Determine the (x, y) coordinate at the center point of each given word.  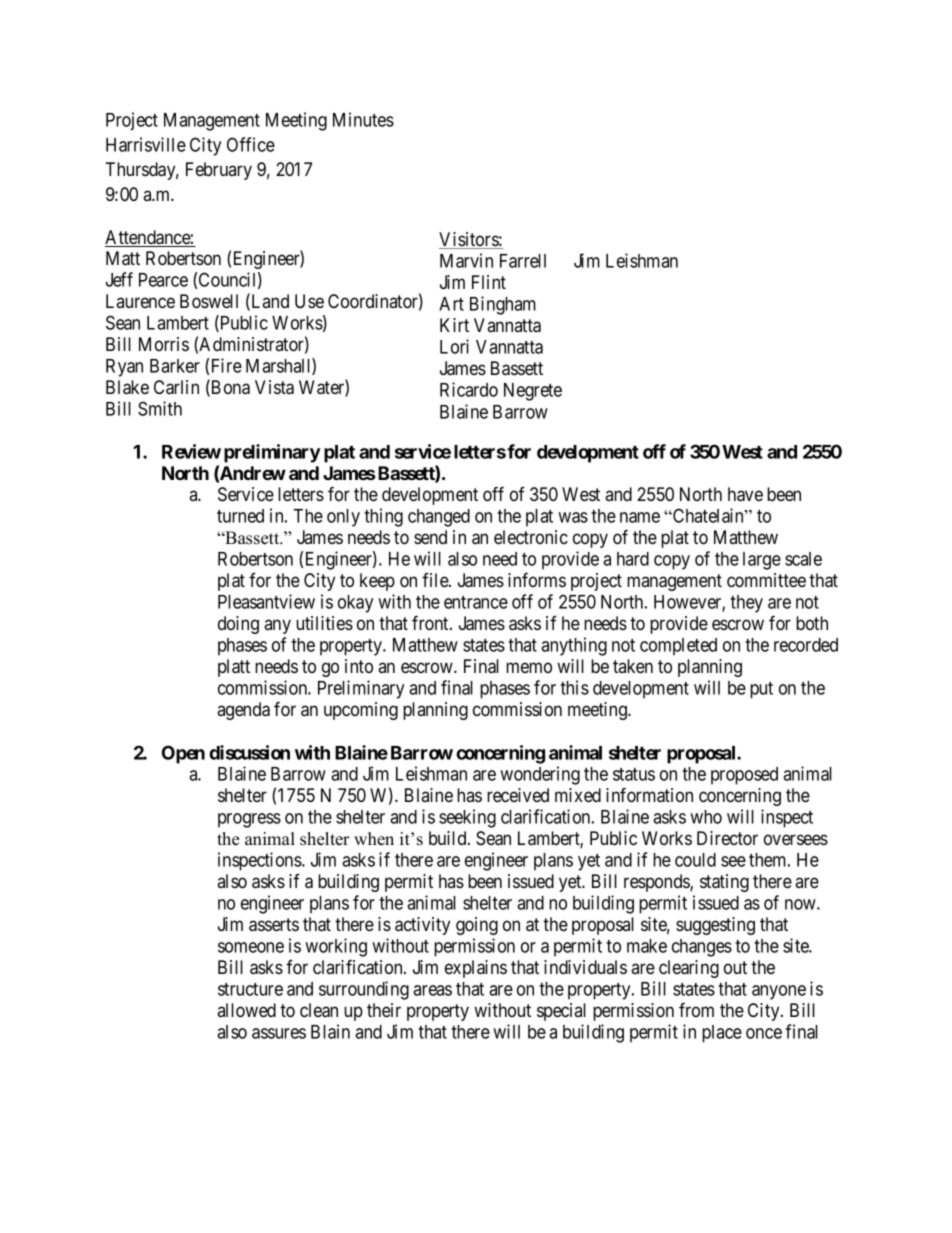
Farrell (523, 261)
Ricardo (469, 389)
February (219, 171)
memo (529, 667)
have (745, 494)
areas (432, 990)
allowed (246, 1010)
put (761, 690)
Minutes (363, 119)
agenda (243, 711)
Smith (160, 408)
